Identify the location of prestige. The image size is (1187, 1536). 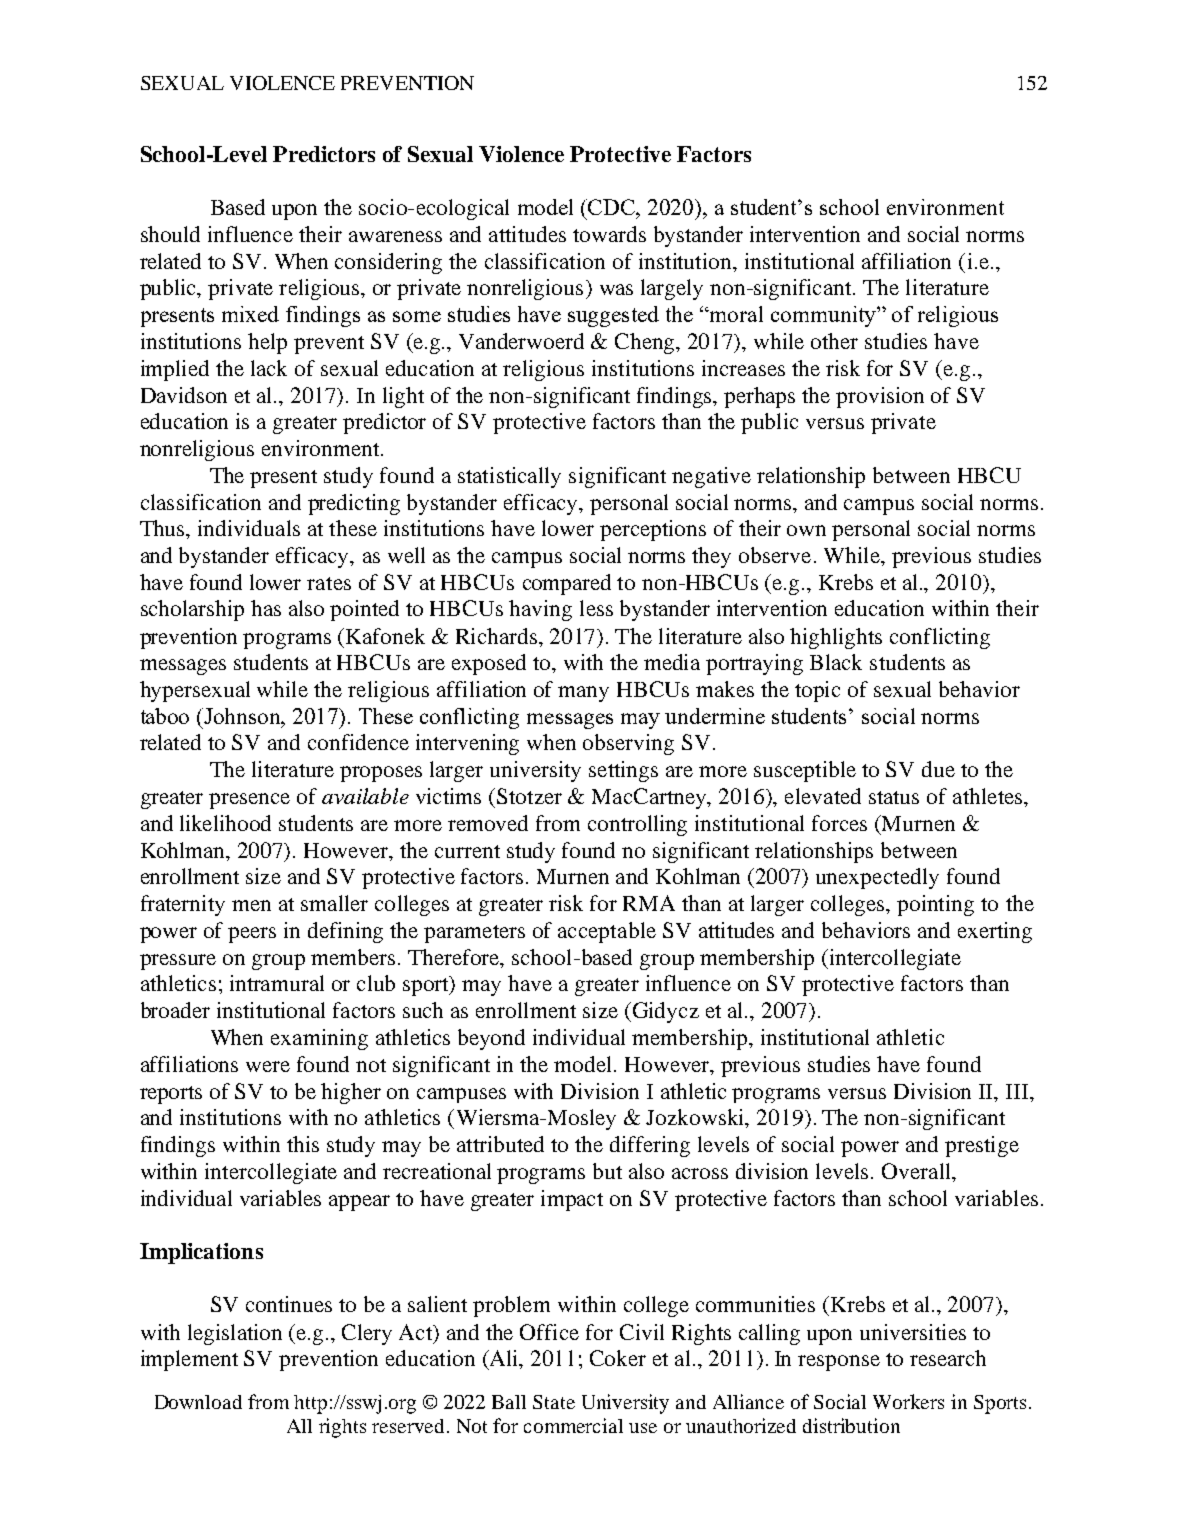
(982, 1146).
